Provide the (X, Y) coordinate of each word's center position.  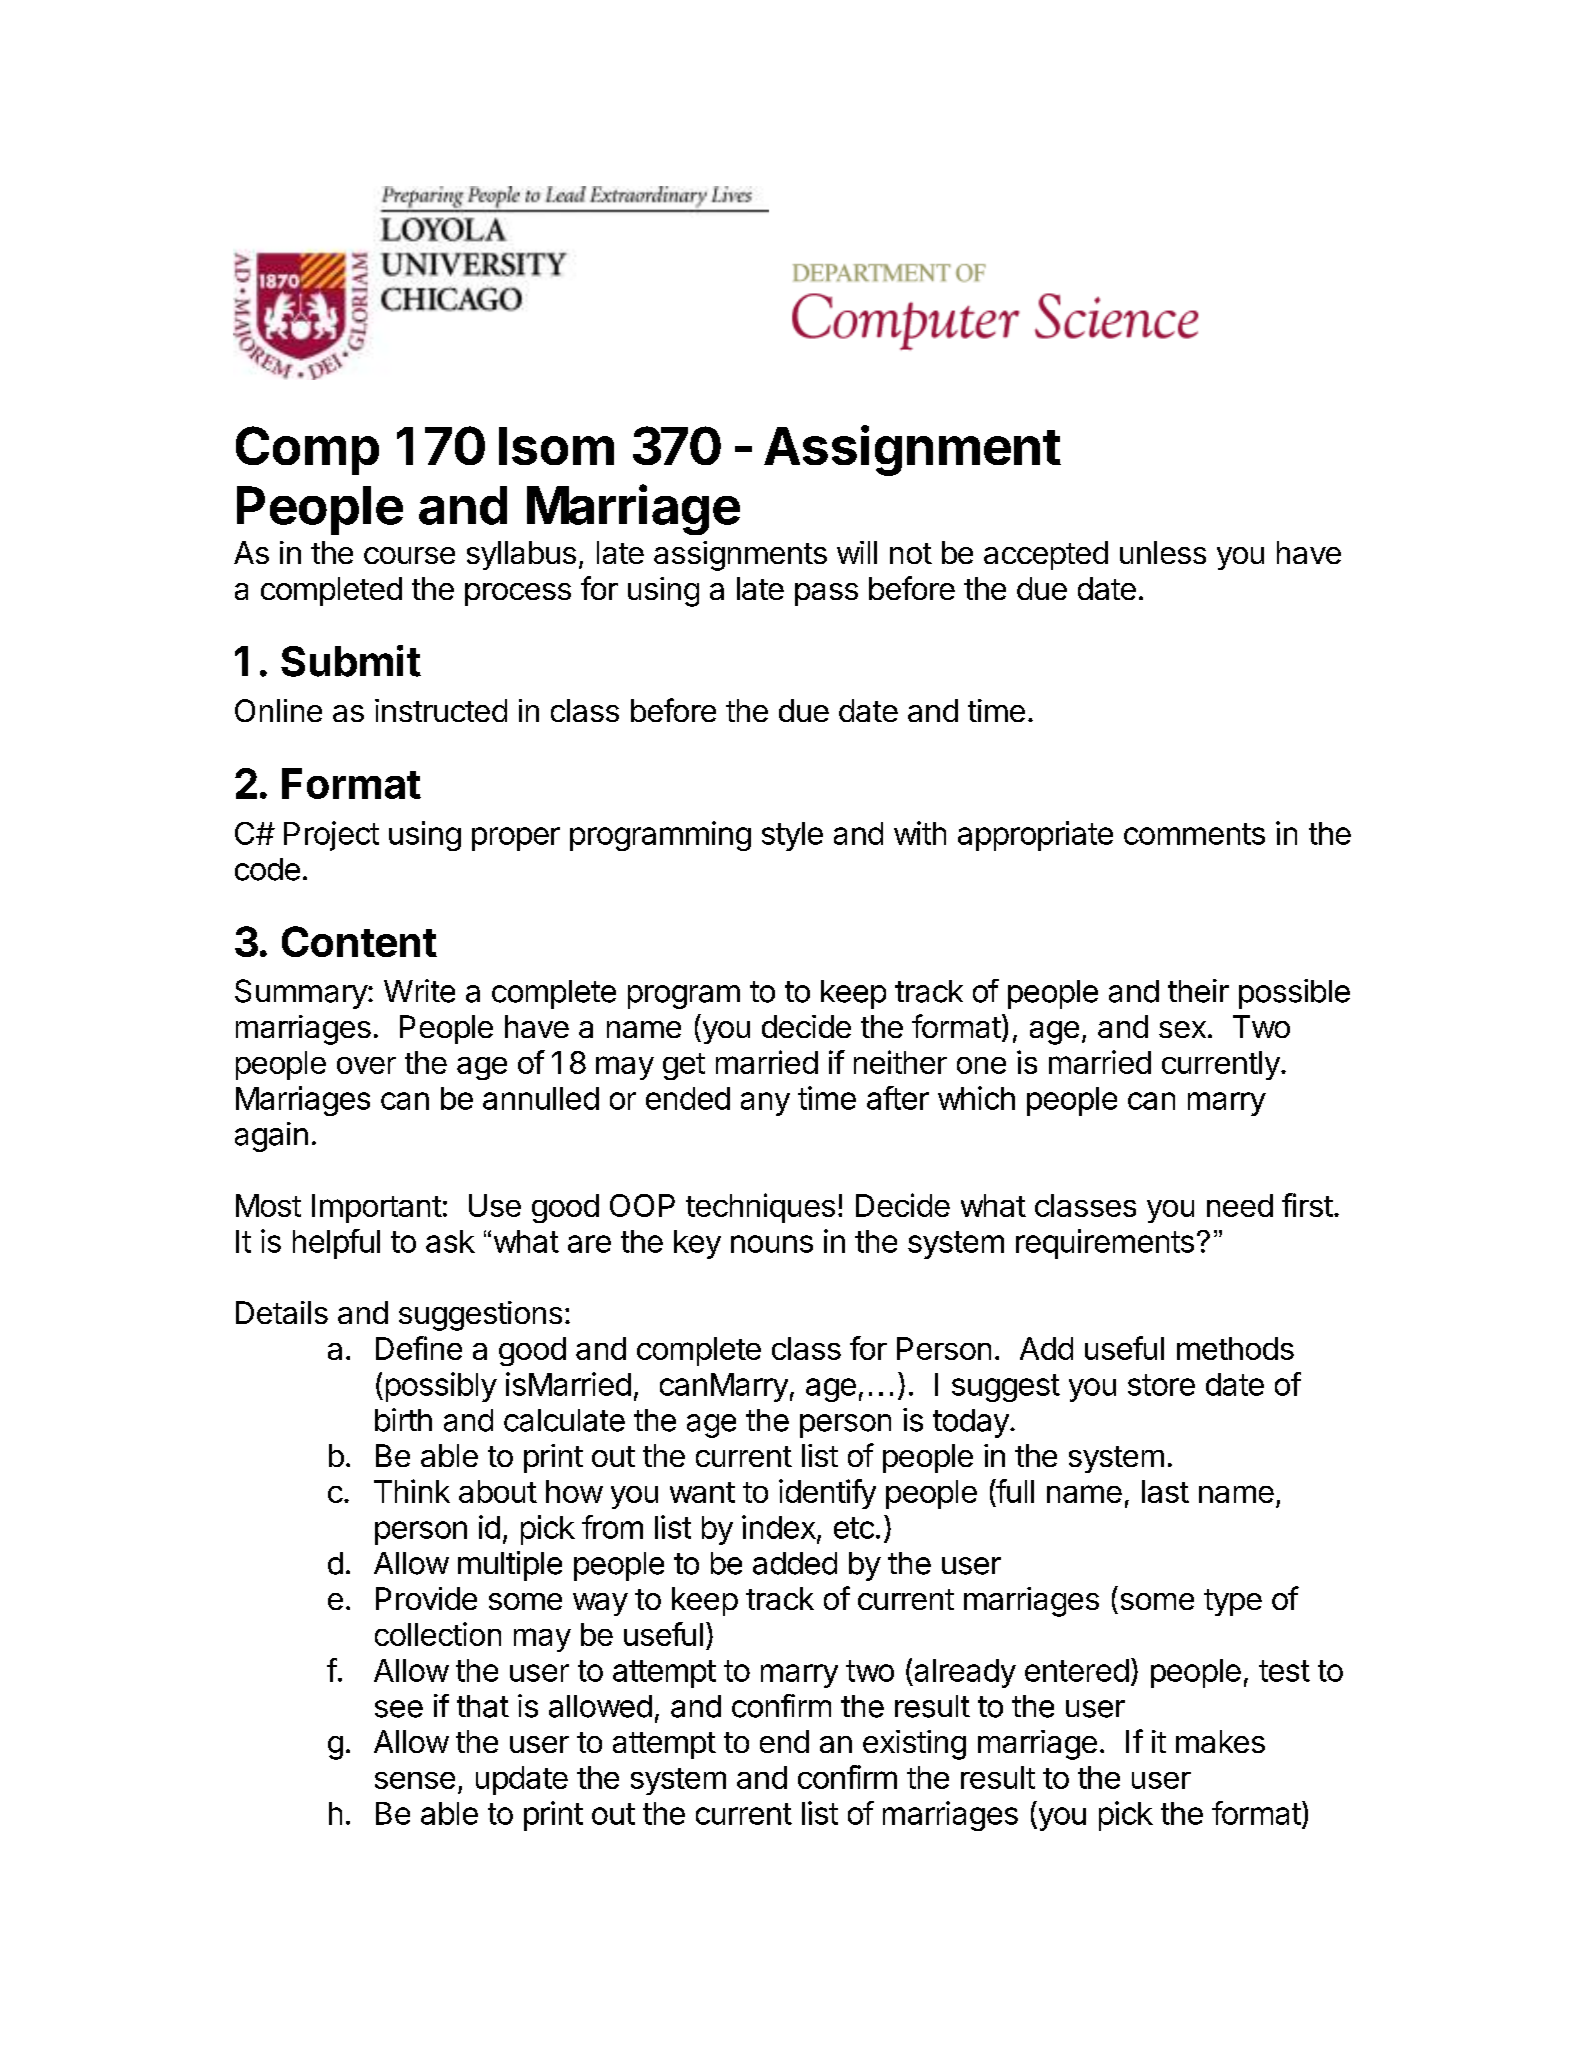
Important (377, 1208)
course (409, 555)
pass (826, 594)
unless (1163, 552)
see (399, 1709)
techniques (760, 1208)
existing (914, 1745)
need (1240, 1205)
